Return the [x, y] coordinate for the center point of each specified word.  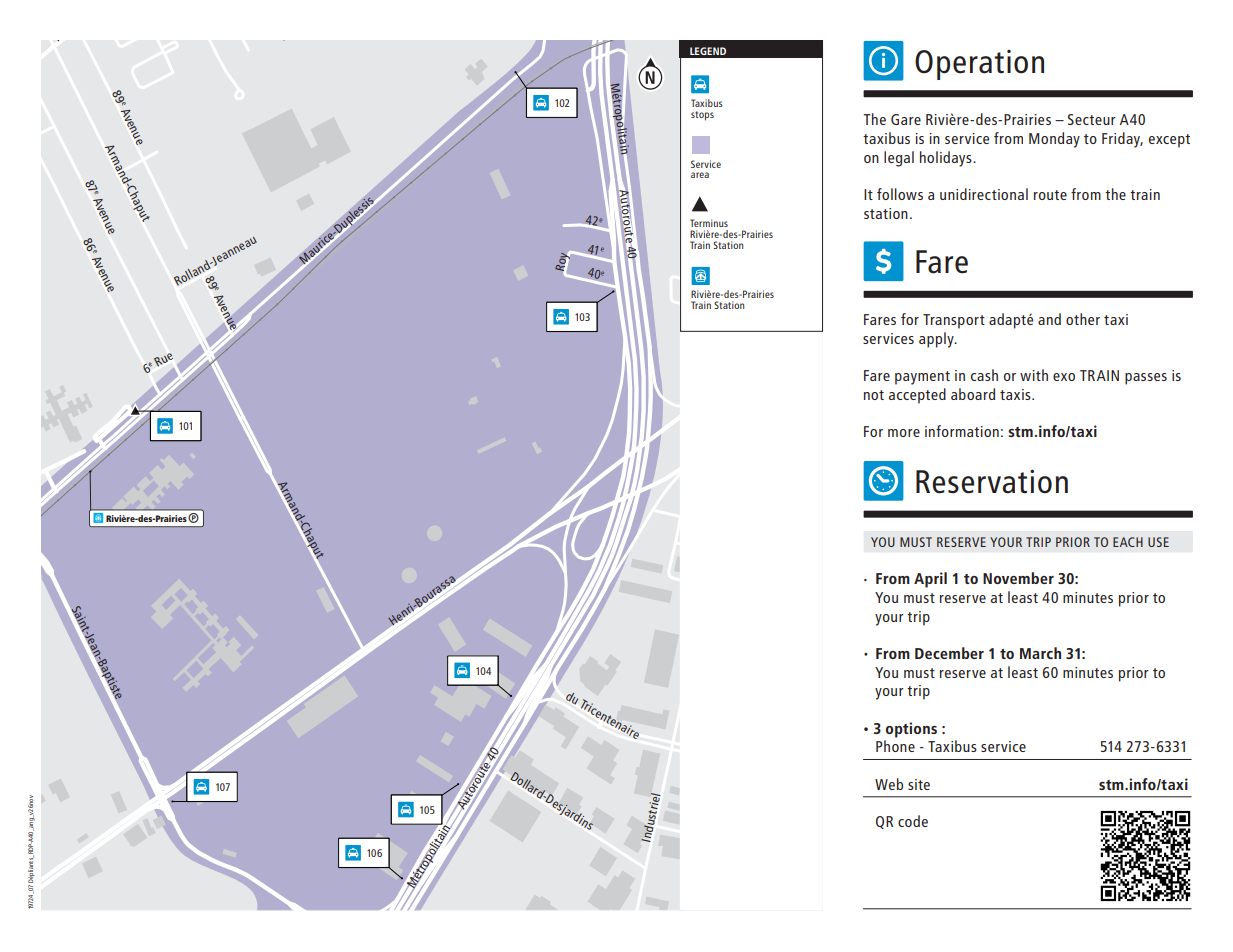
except [1169, 141]
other [1083, 319]
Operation [979, 65]
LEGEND [708, 51]
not [874, 395]
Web [889, 784]
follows [900, 194]
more [904, 433]
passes [1146, 379]
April [930, 580]
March [1040, 653]
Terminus [709, 223]
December [949, 653]
